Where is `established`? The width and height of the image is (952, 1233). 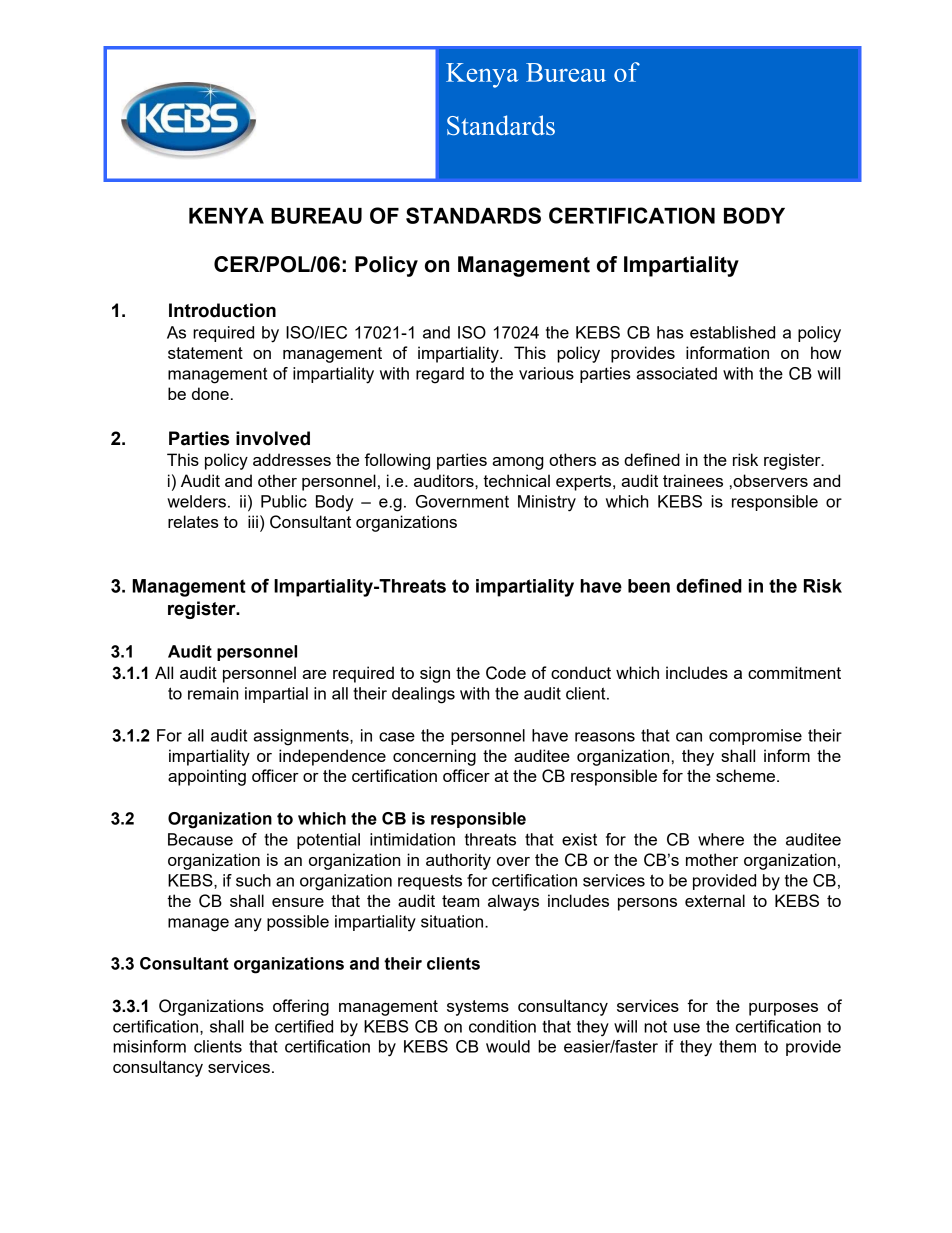 established is located at coordinates (732, 332).
